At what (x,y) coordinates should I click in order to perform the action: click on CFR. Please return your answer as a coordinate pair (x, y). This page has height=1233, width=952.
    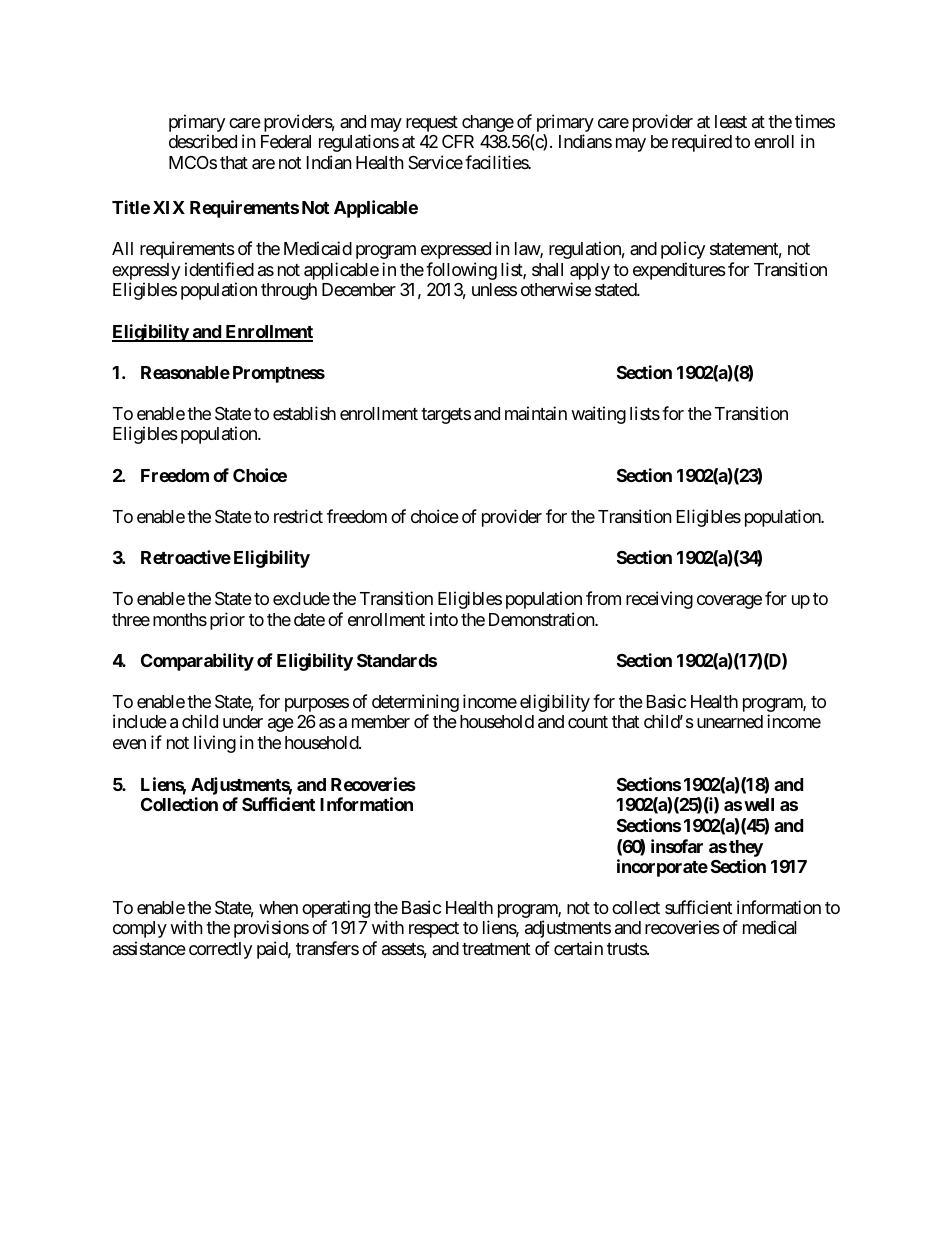
    Looking at the image, I should click on (458, 141).
